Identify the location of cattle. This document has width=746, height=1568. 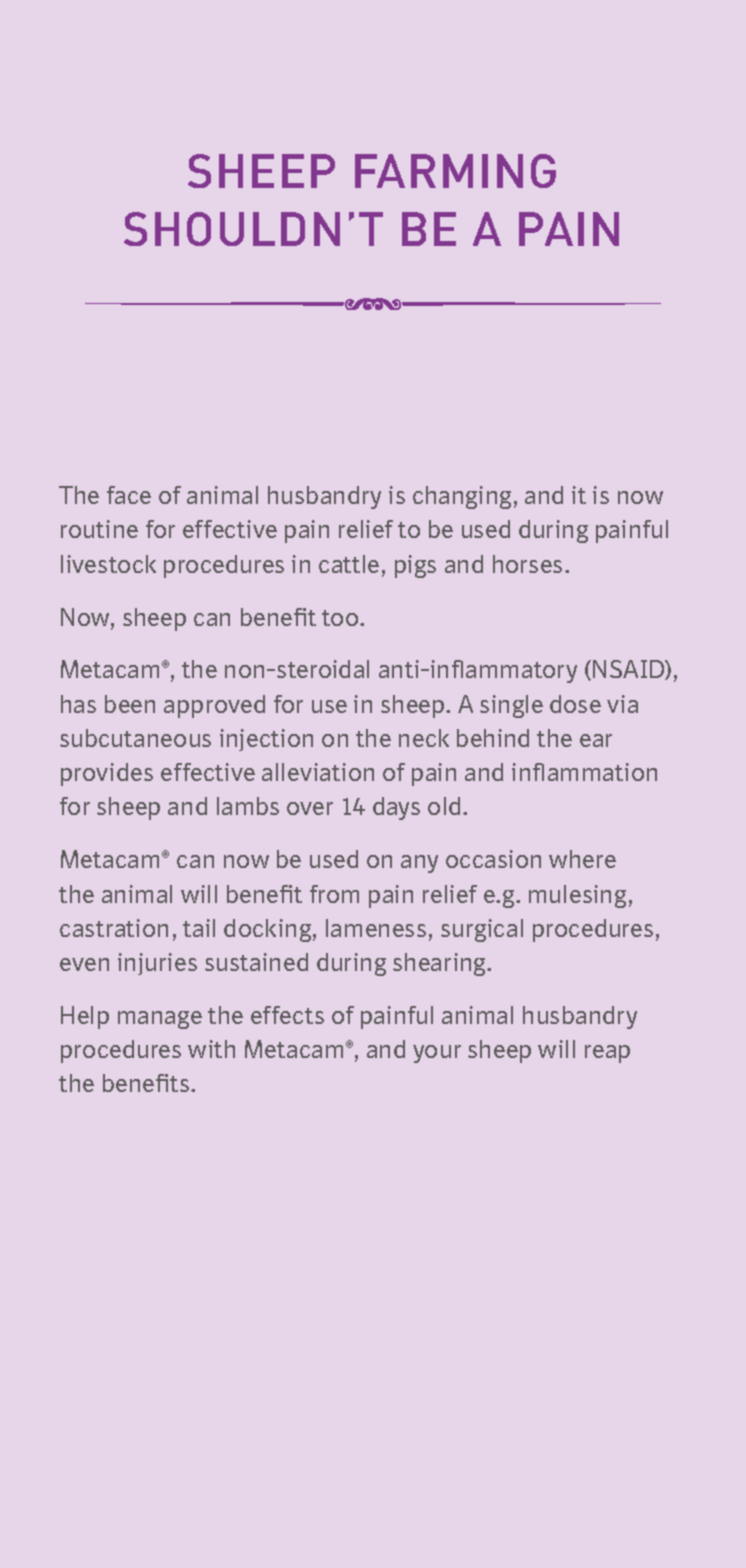
(349, 564).
